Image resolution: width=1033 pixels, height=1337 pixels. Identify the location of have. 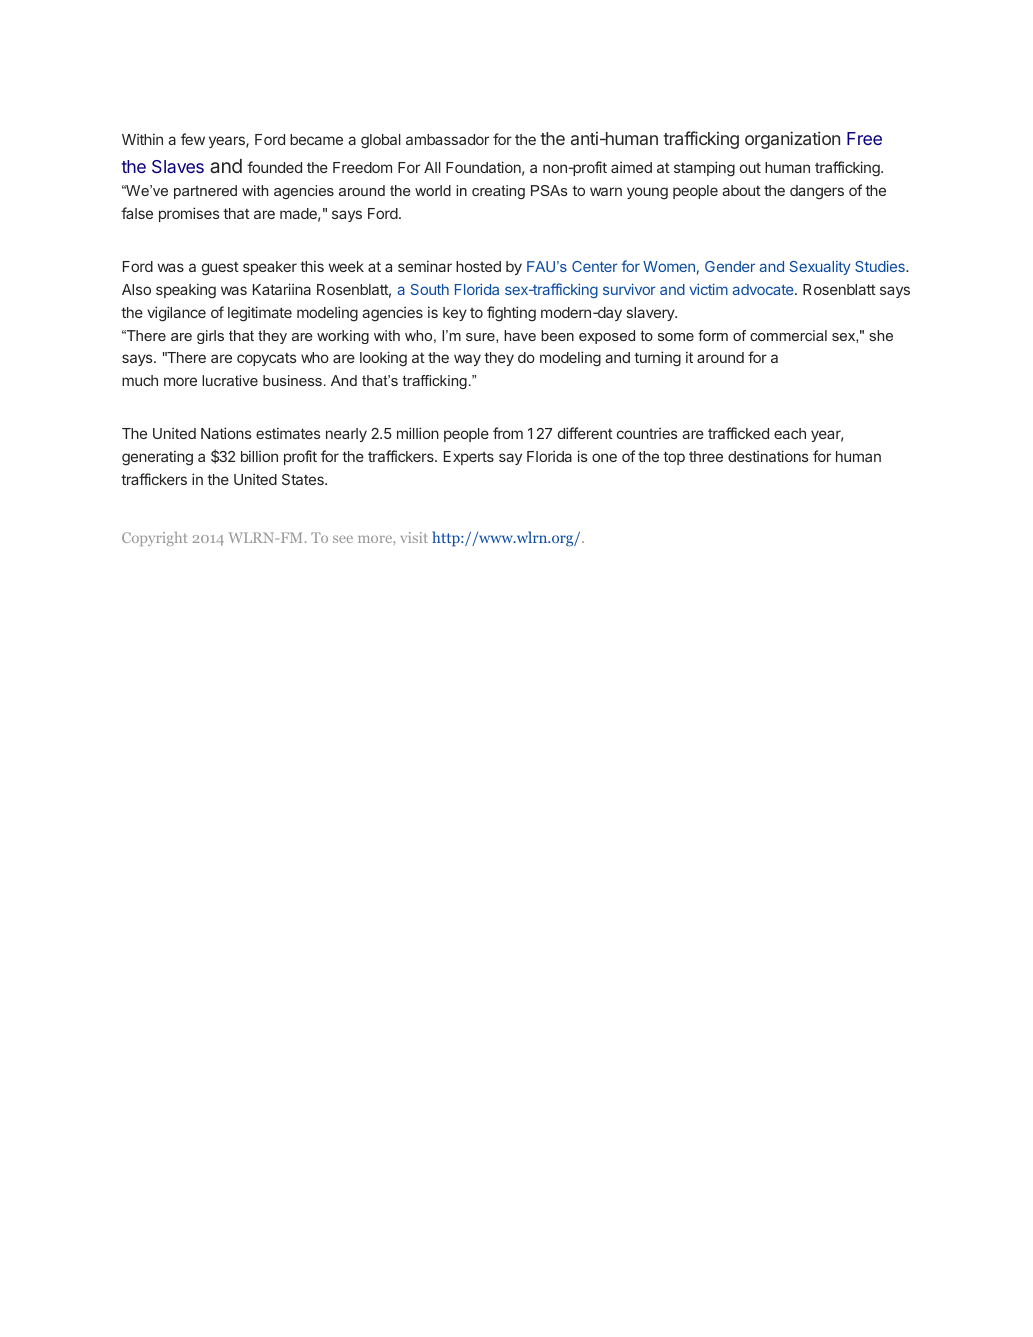
(520, 335).
